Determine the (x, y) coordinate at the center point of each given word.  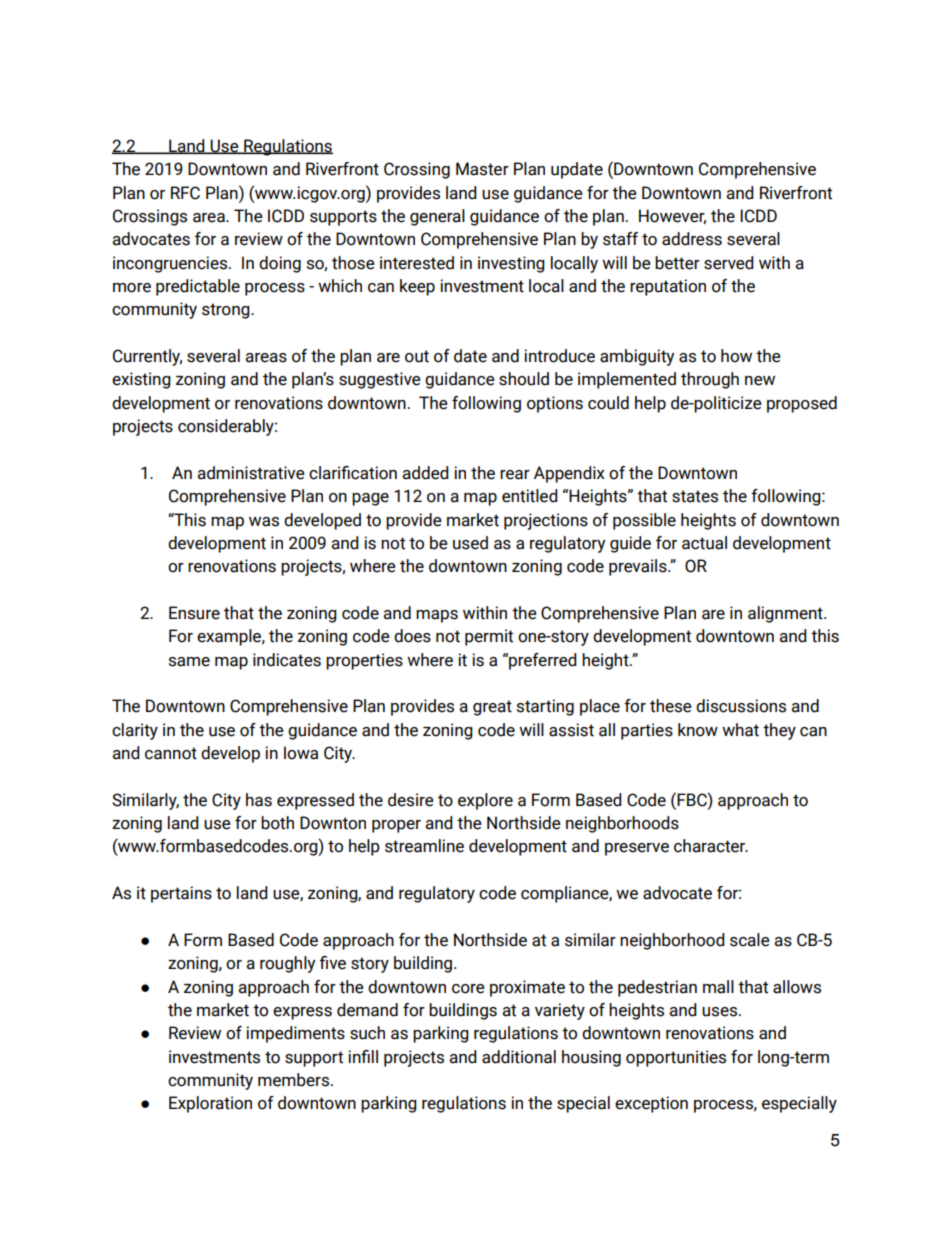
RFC (185, 193)
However (672, 216)
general (437, 217)
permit (489, 637)
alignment (786, 614)
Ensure (194, 613)
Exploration (210, 1104)
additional (519, 1057)
